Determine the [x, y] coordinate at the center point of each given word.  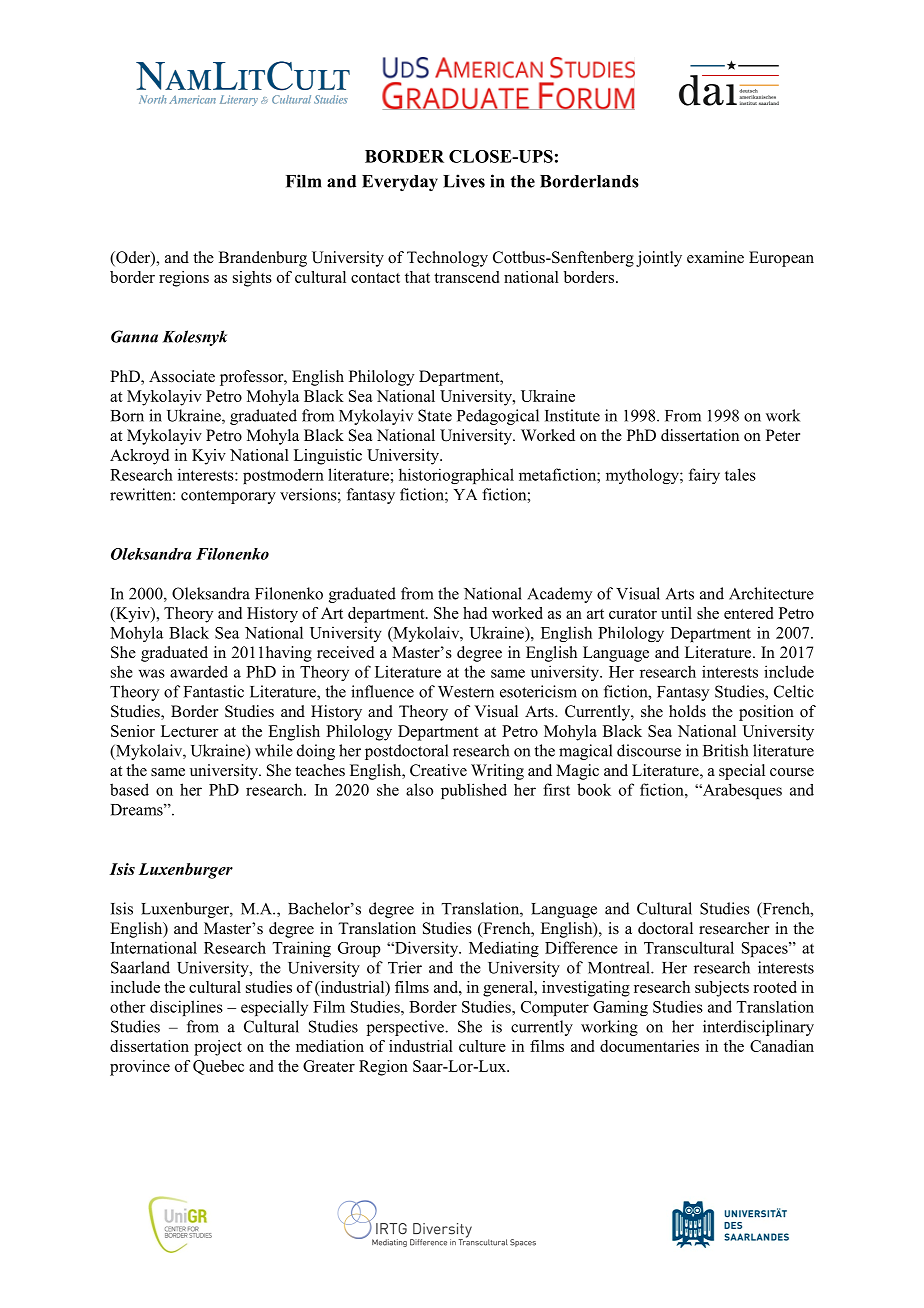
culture [482, 1046]
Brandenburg [263, 259]
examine [715, 257]
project [218, 1048]
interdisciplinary [758, 1028]
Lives [464, 181]
